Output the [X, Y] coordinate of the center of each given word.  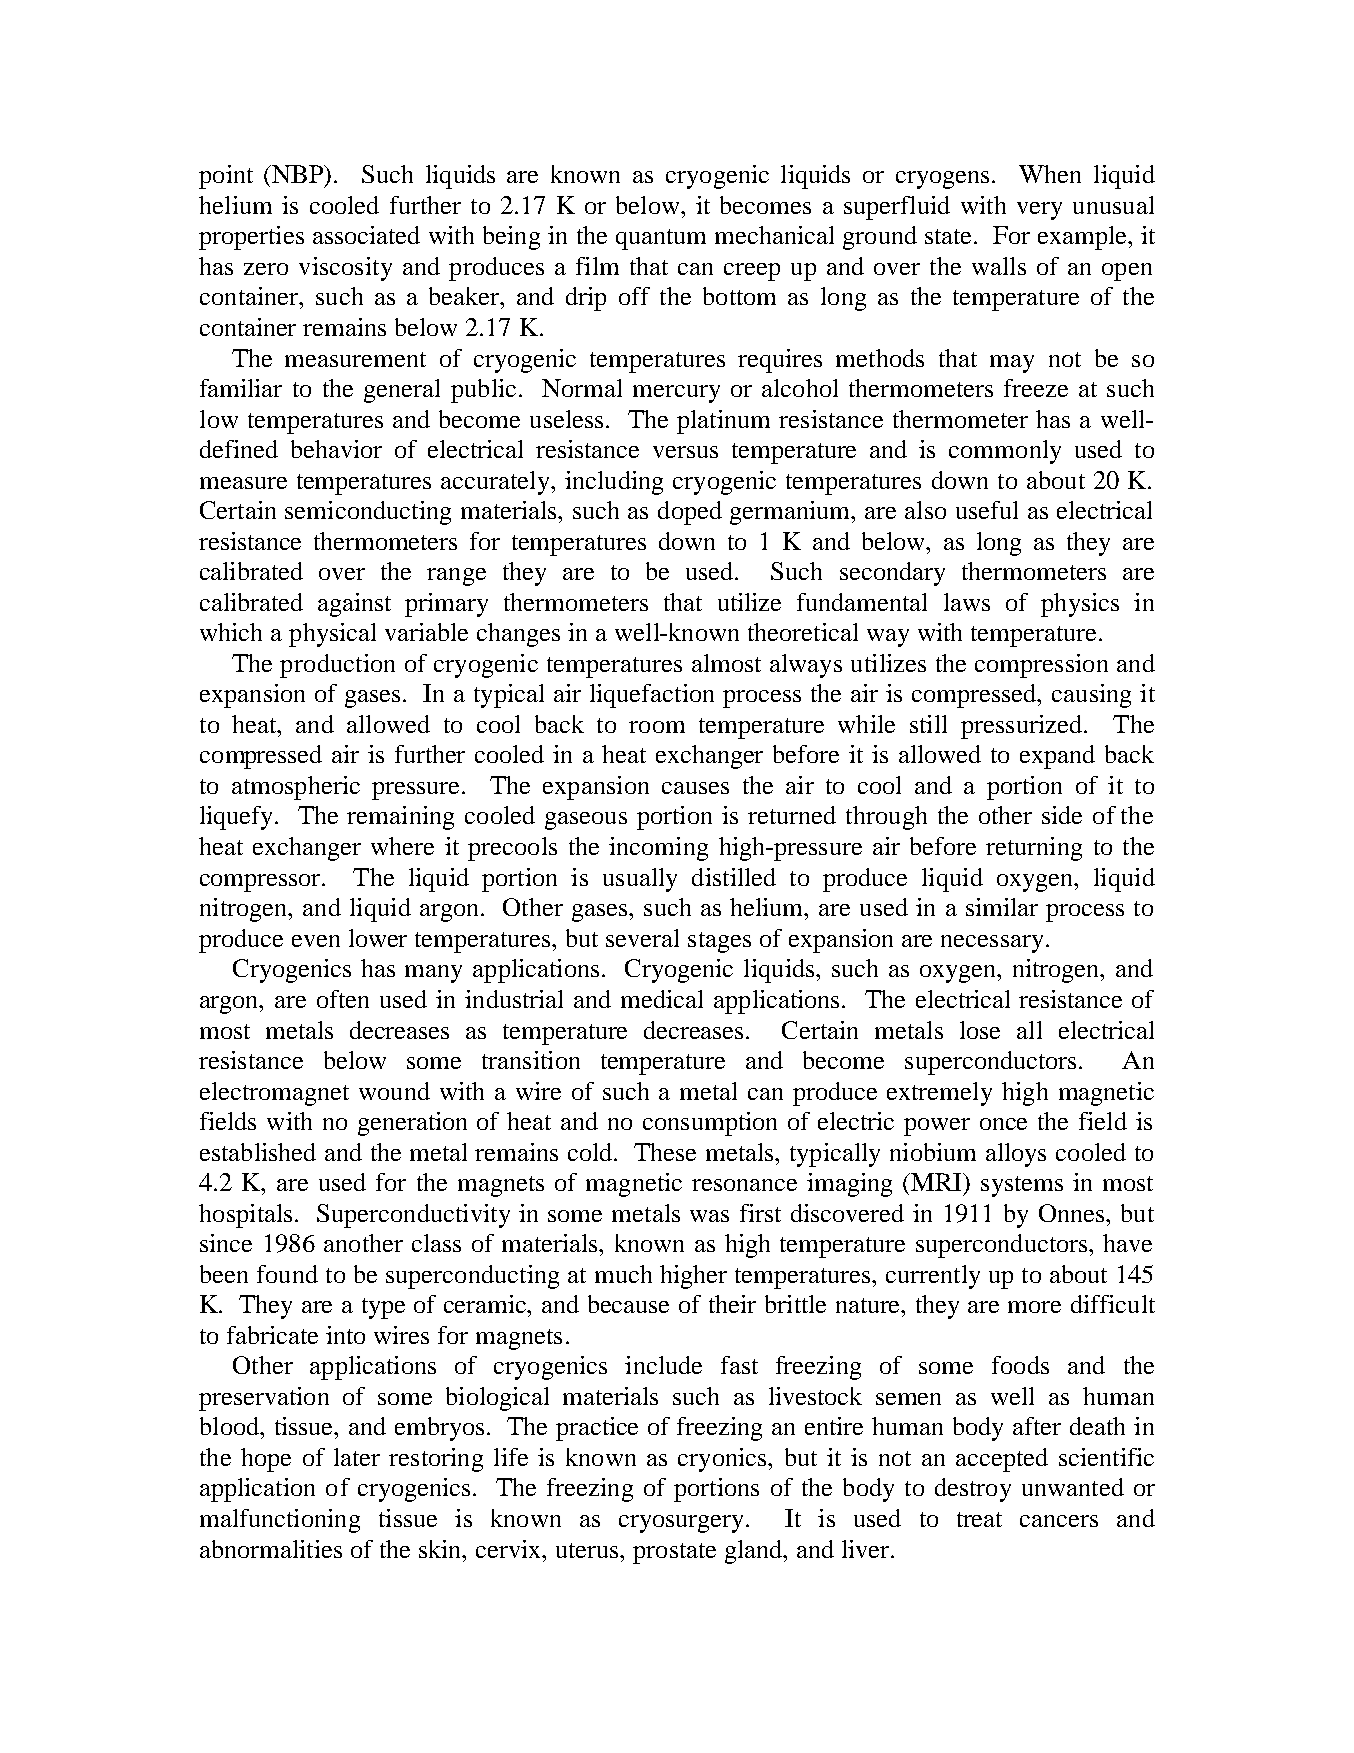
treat [979, 1519]
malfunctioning [280, 1521]
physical [332, 635]
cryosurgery [681, 1524]
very [1039, 211]
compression [1041, 666]
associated [366, 235]
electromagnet [274, 1094]
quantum [661, 239]
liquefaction [652, 696]
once [1003, 1124]
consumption [710, 1124]
